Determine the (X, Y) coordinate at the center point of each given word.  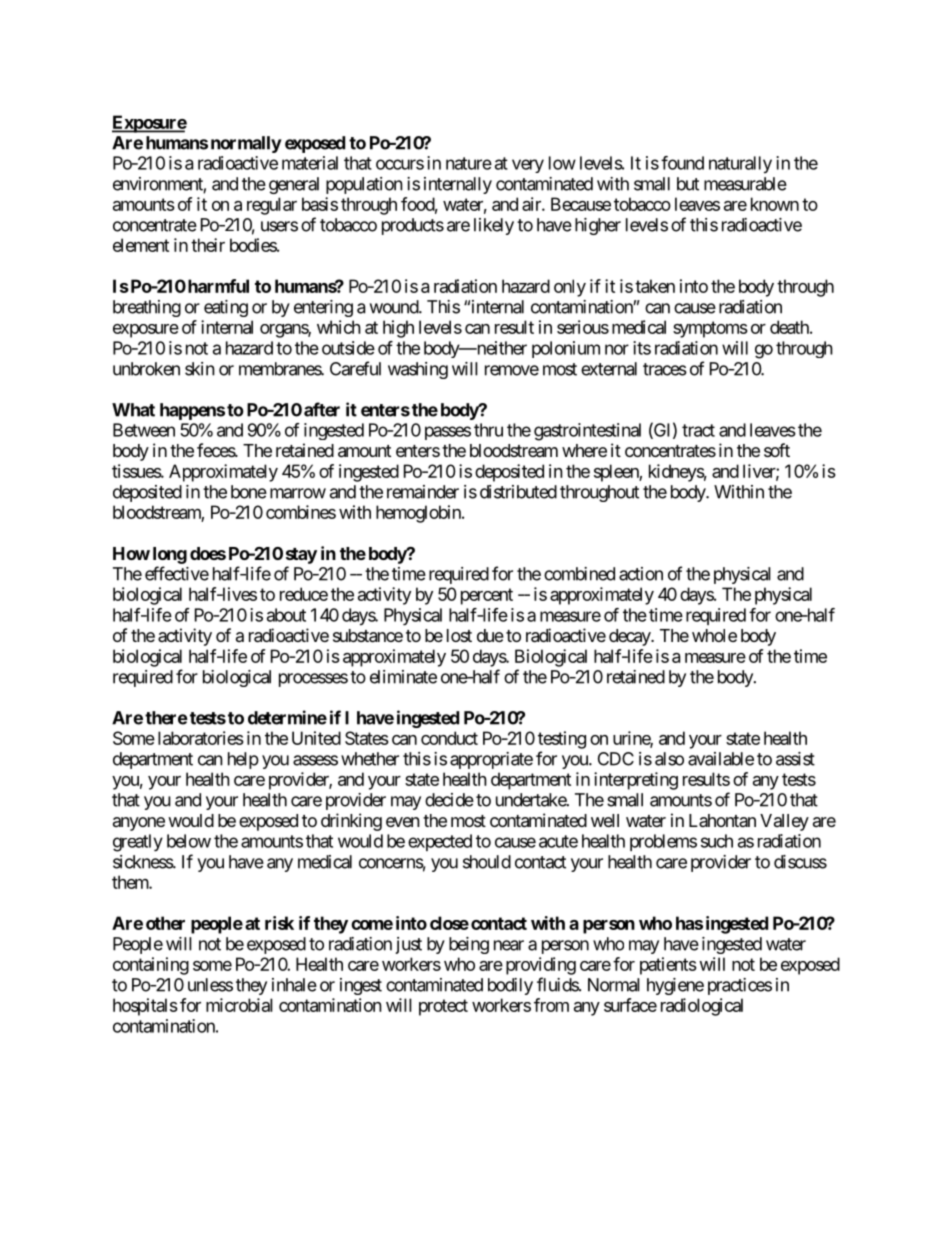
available (721, 759)
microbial (239, 1005)
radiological (702, 1007)
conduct (449, 738)
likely (494, 226)
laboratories (201, 738)
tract (698, 430)
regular (272, 206)
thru (488, 430)
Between (144, 430)
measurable (745, 184)
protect (443, 1007)
